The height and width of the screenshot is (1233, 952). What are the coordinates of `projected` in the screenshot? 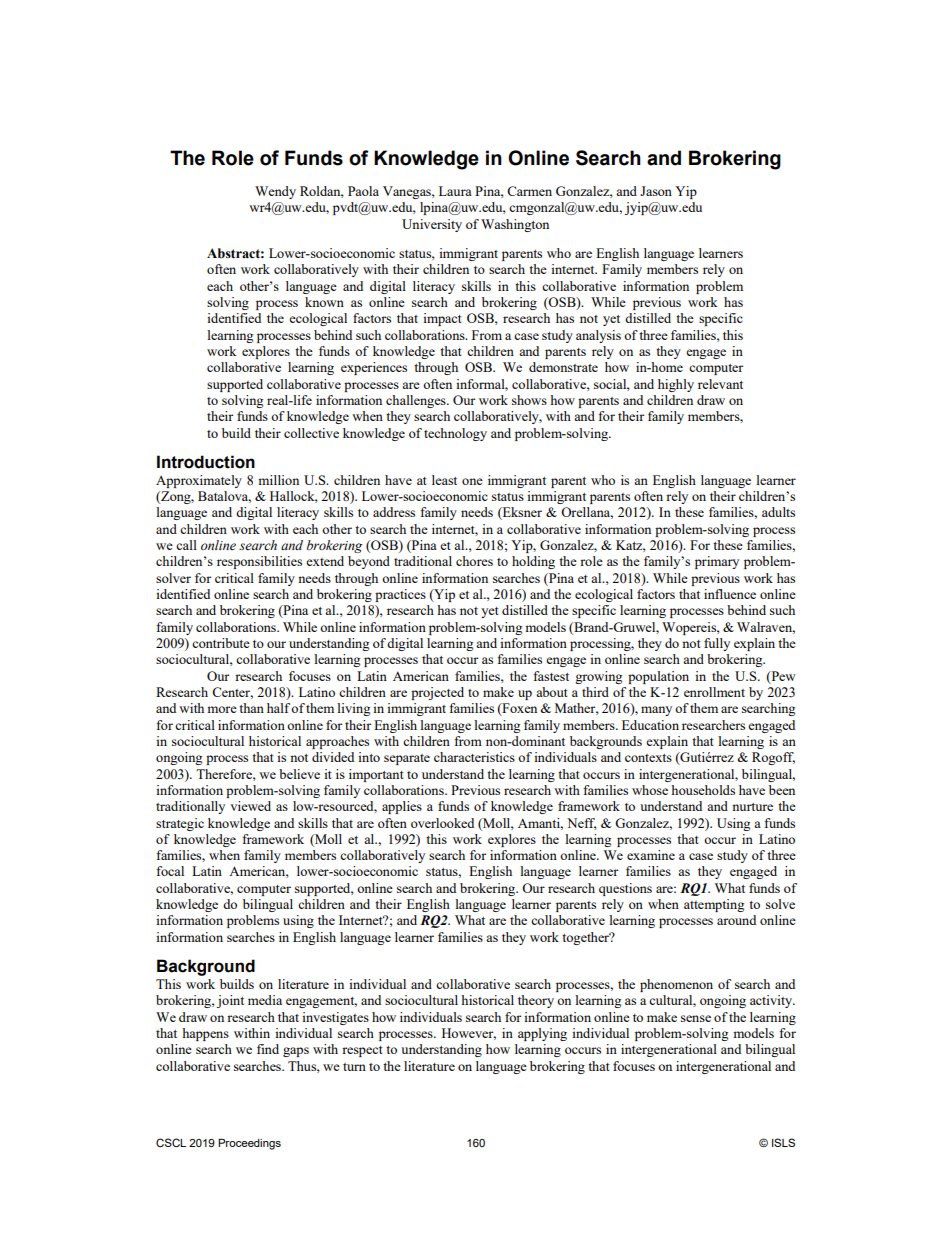 It's located at (437, 693).
